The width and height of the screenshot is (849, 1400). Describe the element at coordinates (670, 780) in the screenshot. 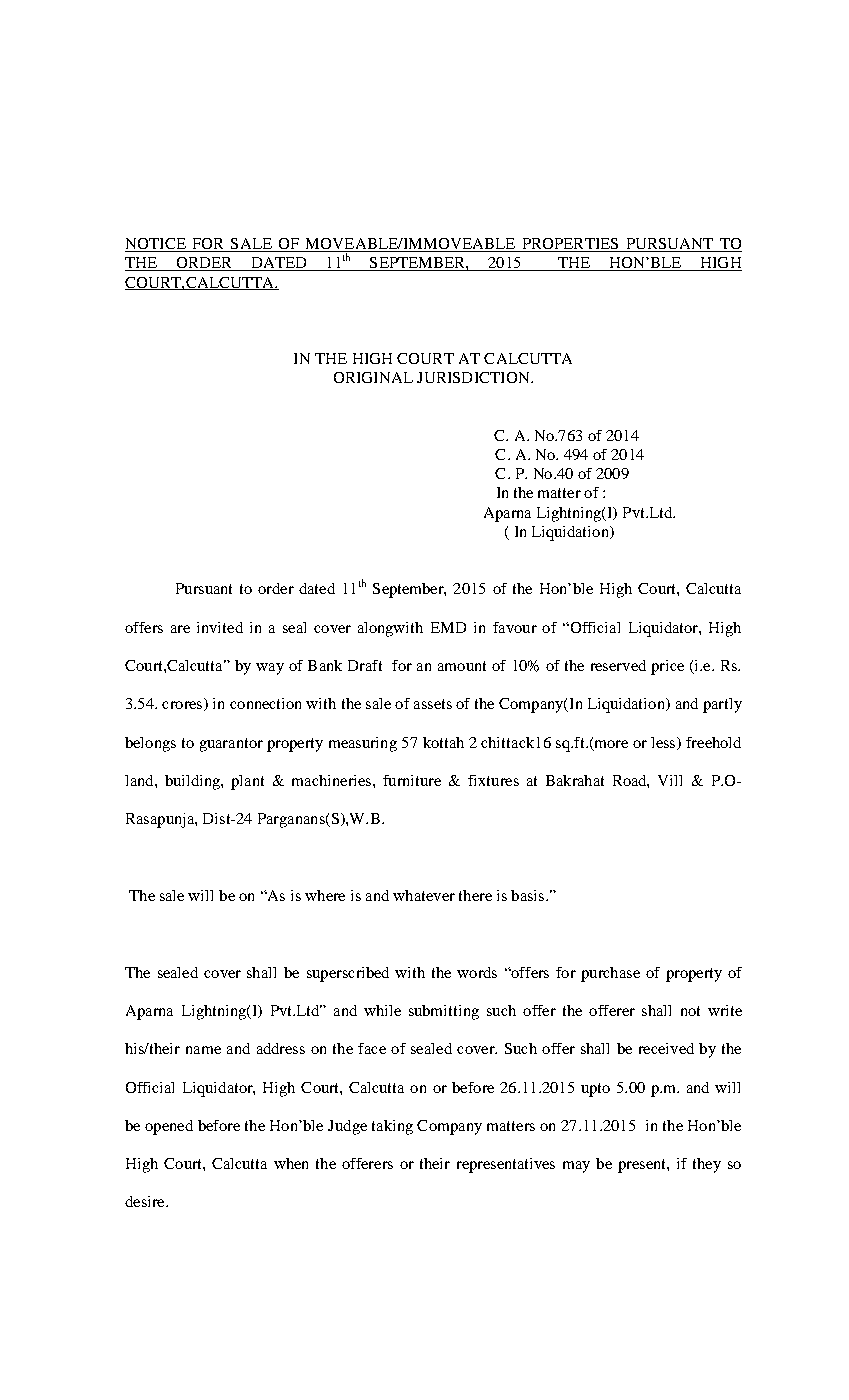

I see `Vill` at that location.
